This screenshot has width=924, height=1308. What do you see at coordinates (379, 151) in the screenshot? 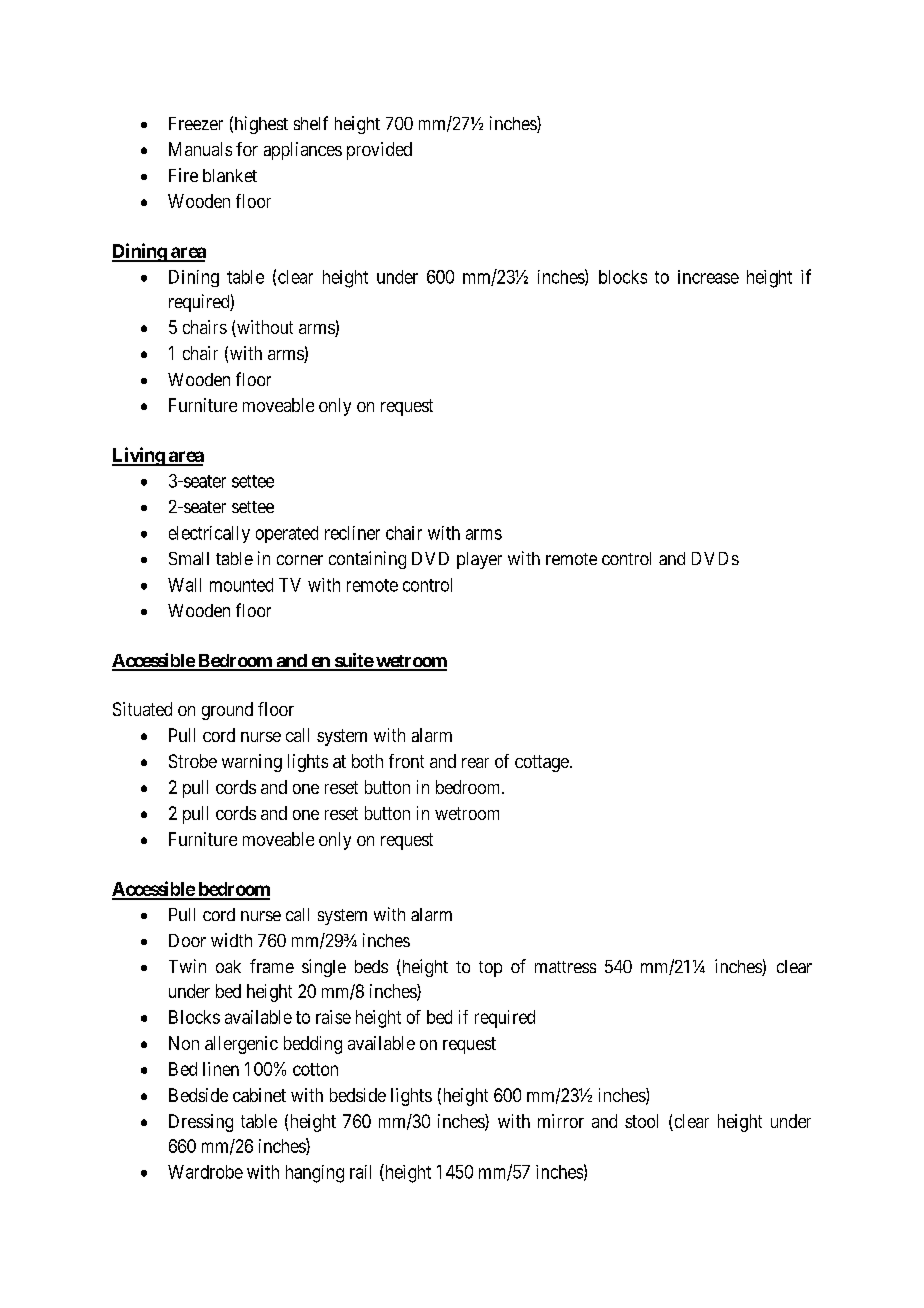
I see `provided` at bounding box center [379, 151].
